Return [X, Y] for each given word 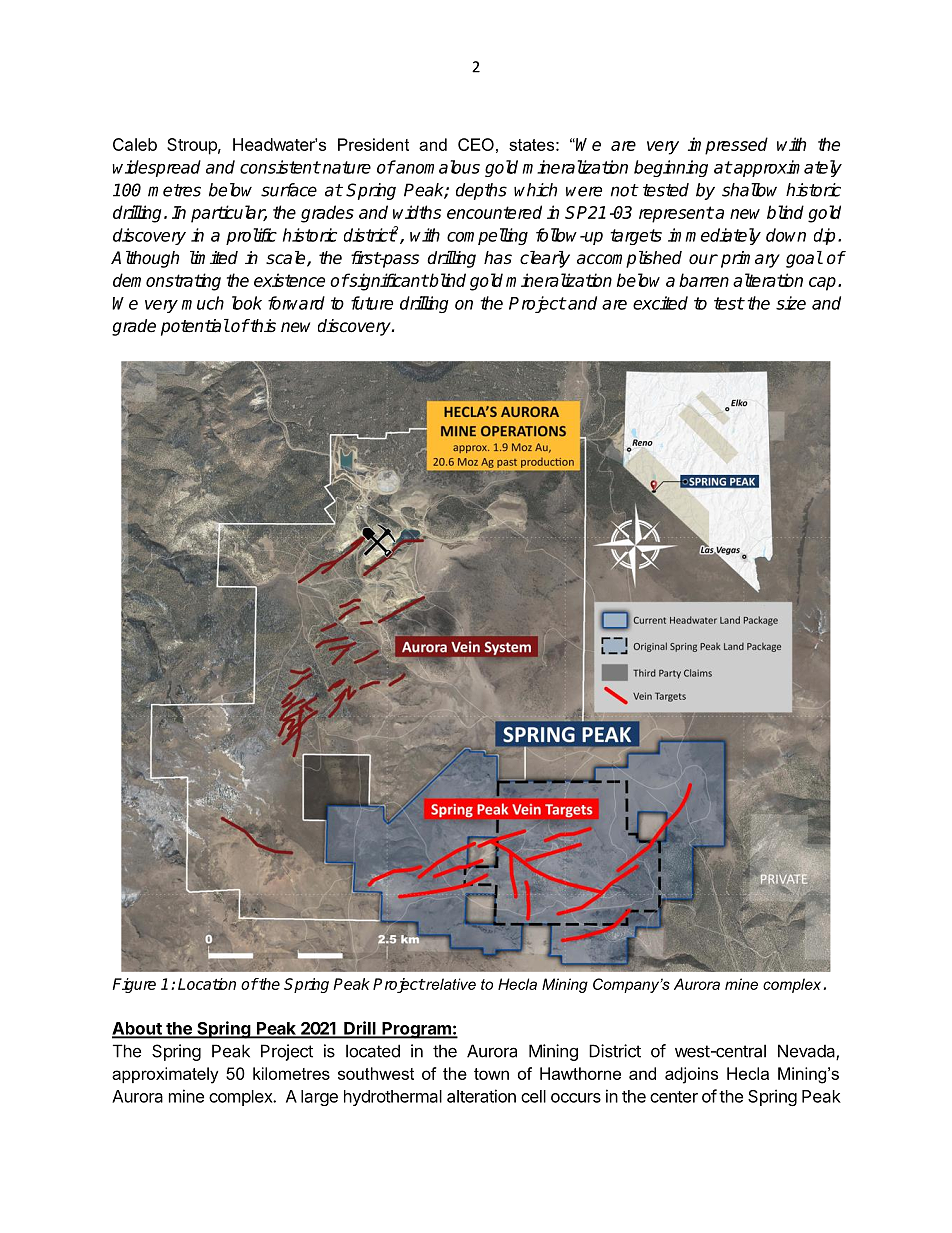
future [372, 303]
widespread [156, 168]
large [319, 1098]
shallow [749, 190]
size [791, 303]
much [203, 303]
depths [481, 191]
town [491, 1074]
